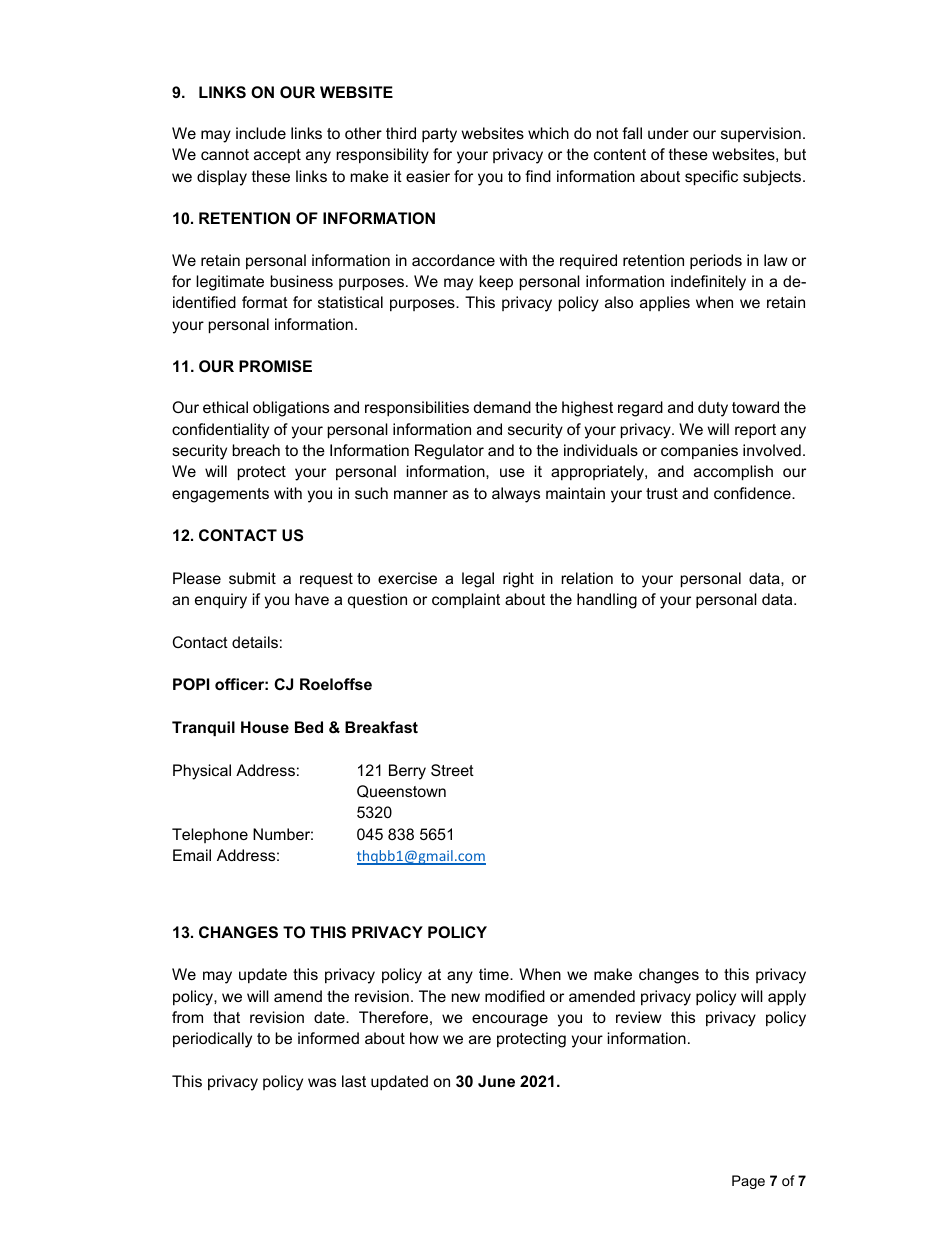  What do you see at coordinates (277, 156) in the page?
I see `accept` at bounding box center [277, 156].
